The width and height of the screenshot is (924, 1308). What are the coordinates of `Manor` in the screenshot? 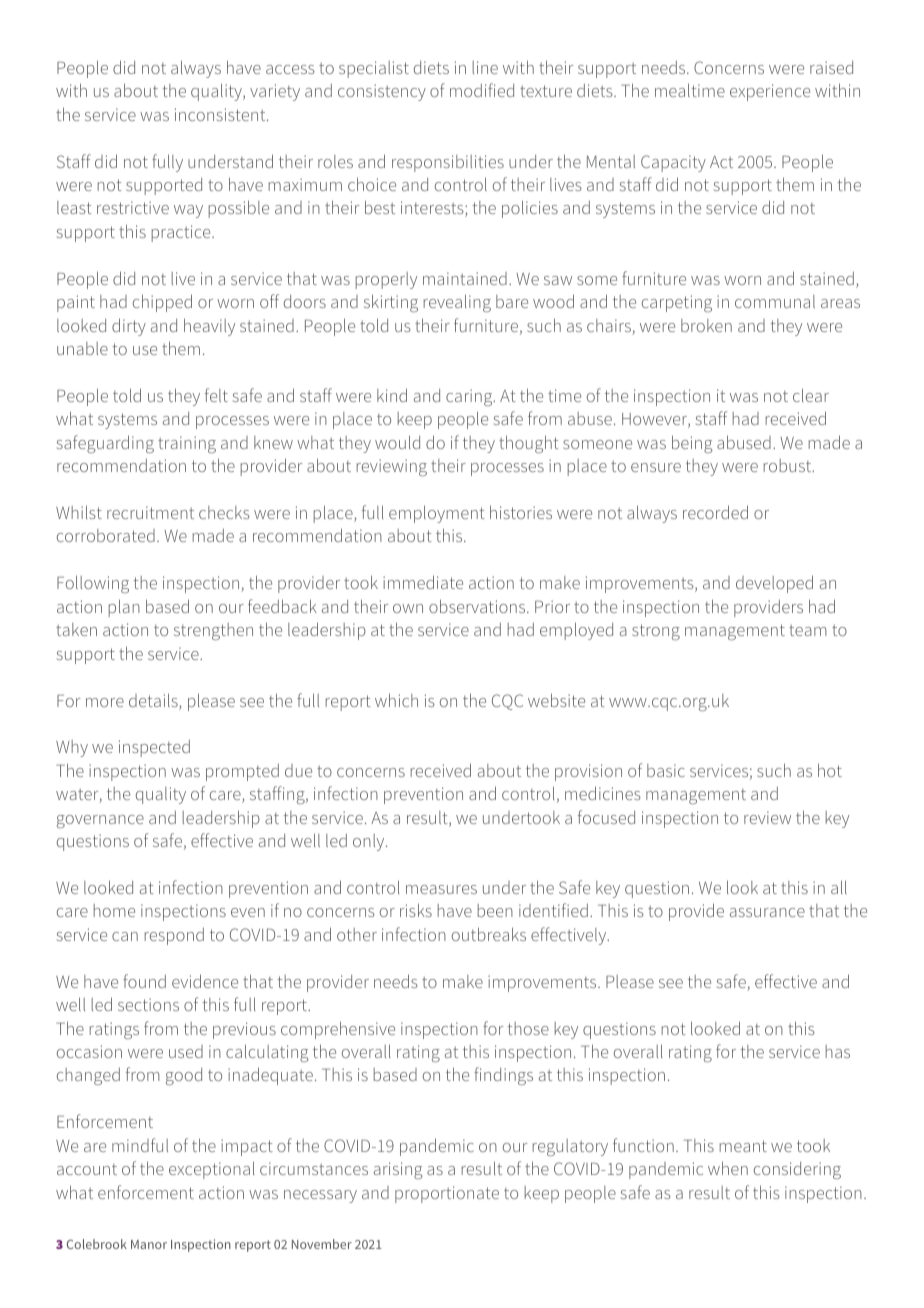 It's located at (149, 1244).
